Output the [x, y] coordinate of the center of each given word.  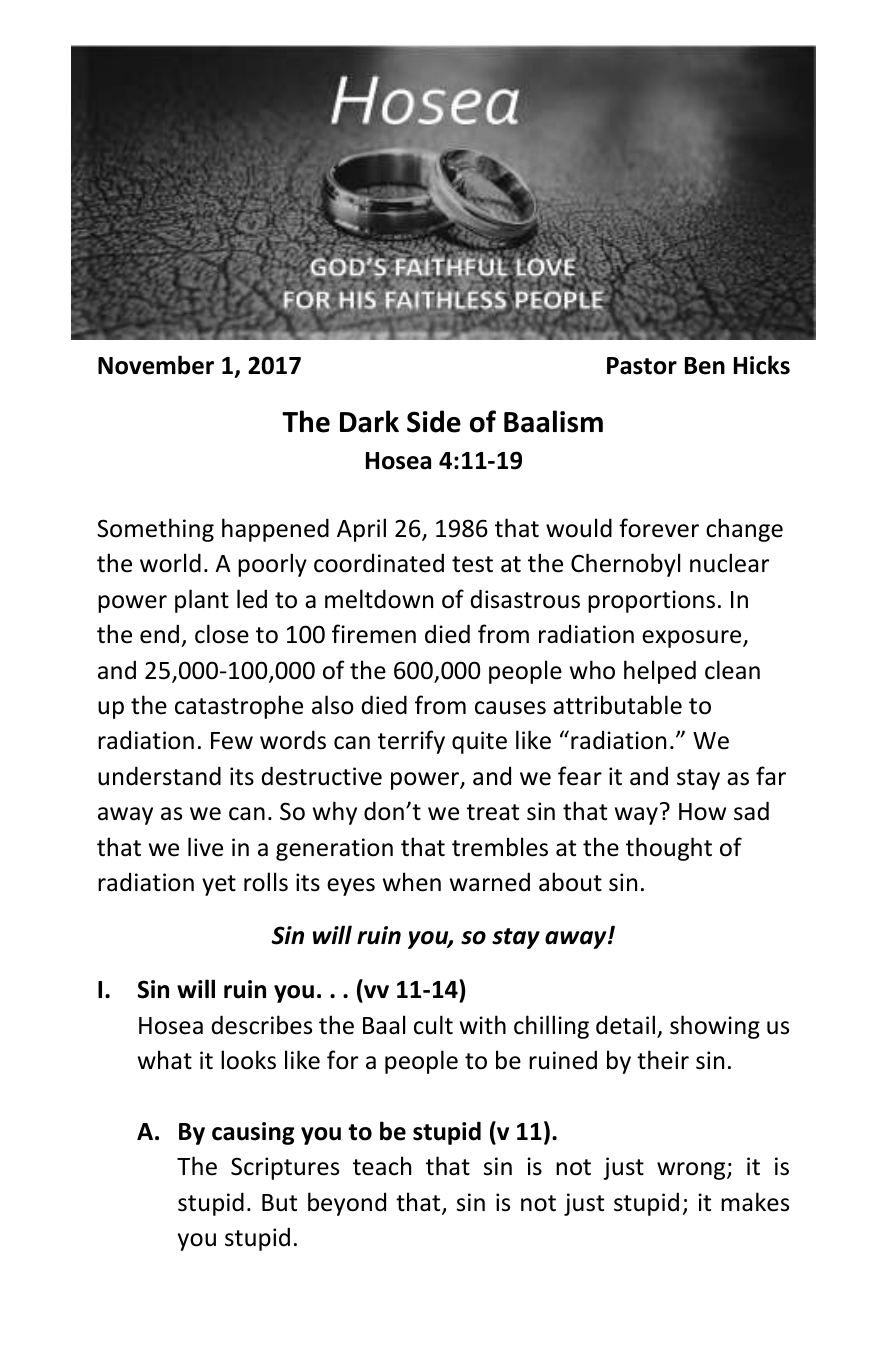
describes [261, 1025]
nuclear [729, 563]
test [472, 564]
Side [434, 421]
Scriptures [285, 1168]
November [156, 365]
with [483, 1025]
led [252, 599]
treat [493, 812]
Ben [705, 366]
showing [715, 1027]
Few [232, 741]
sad [751, 811]
